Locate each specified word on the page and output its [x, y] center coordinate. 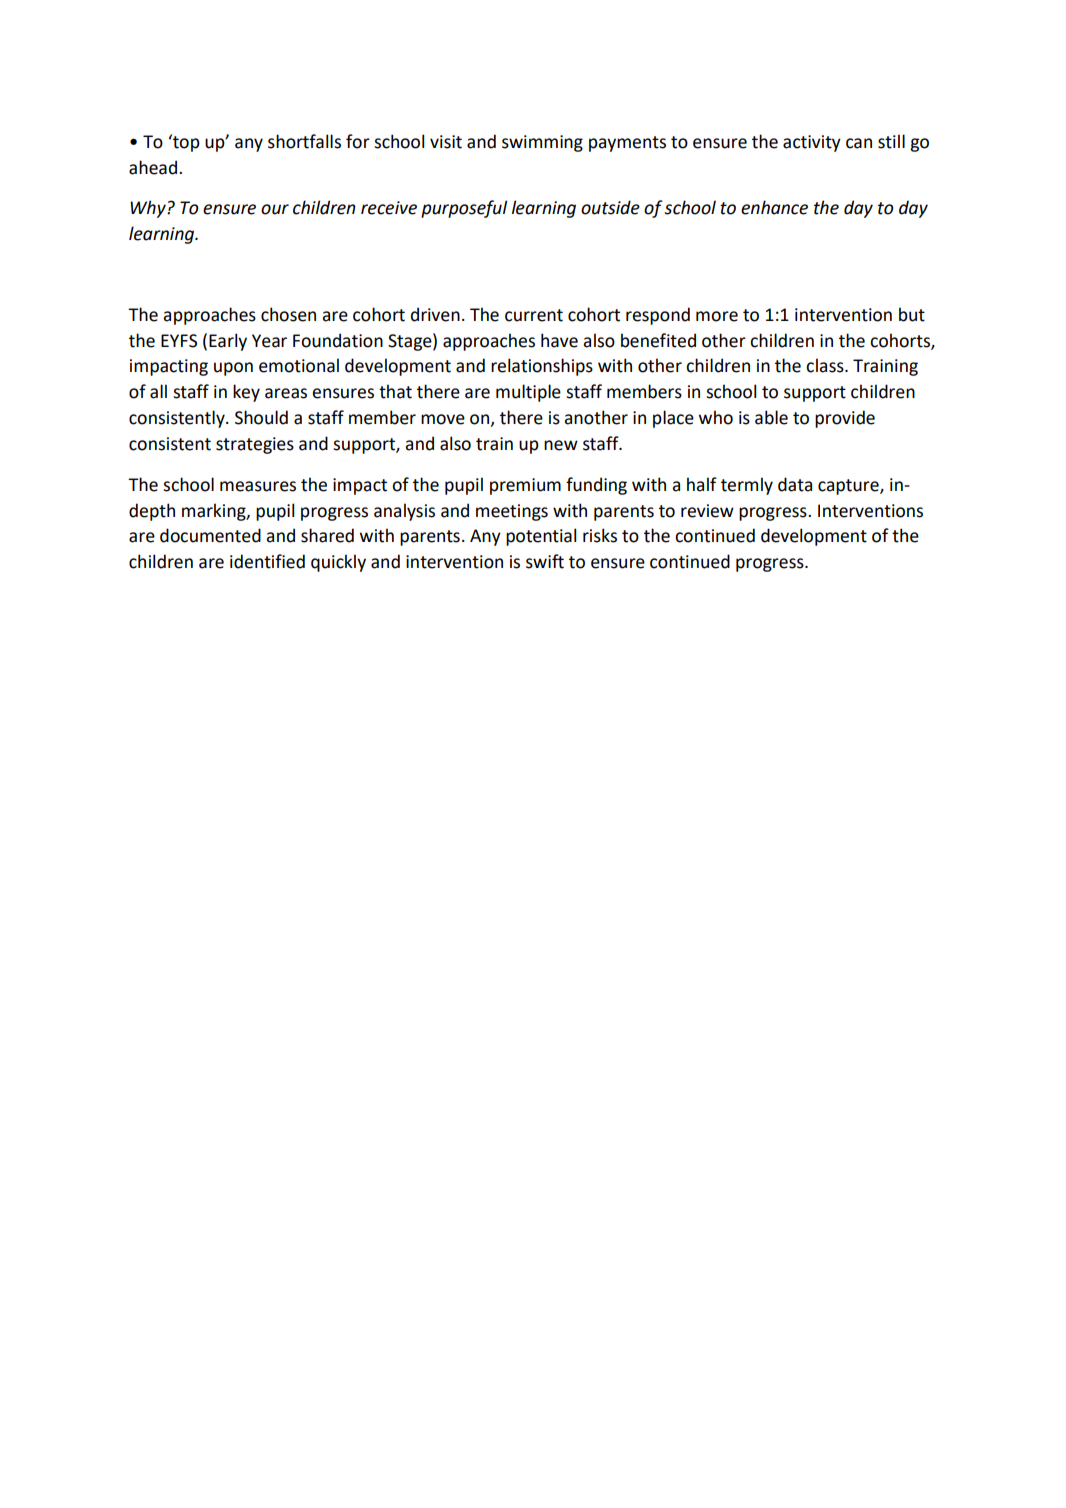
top [185, 143]
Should [261, 417]
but [912, 314]
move [443, 419]
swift [545, 561]
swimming [542, 143]
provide [845, 419]
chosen [288, 314]
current [534, 315]
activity [812, 143]
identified [267, 561]
